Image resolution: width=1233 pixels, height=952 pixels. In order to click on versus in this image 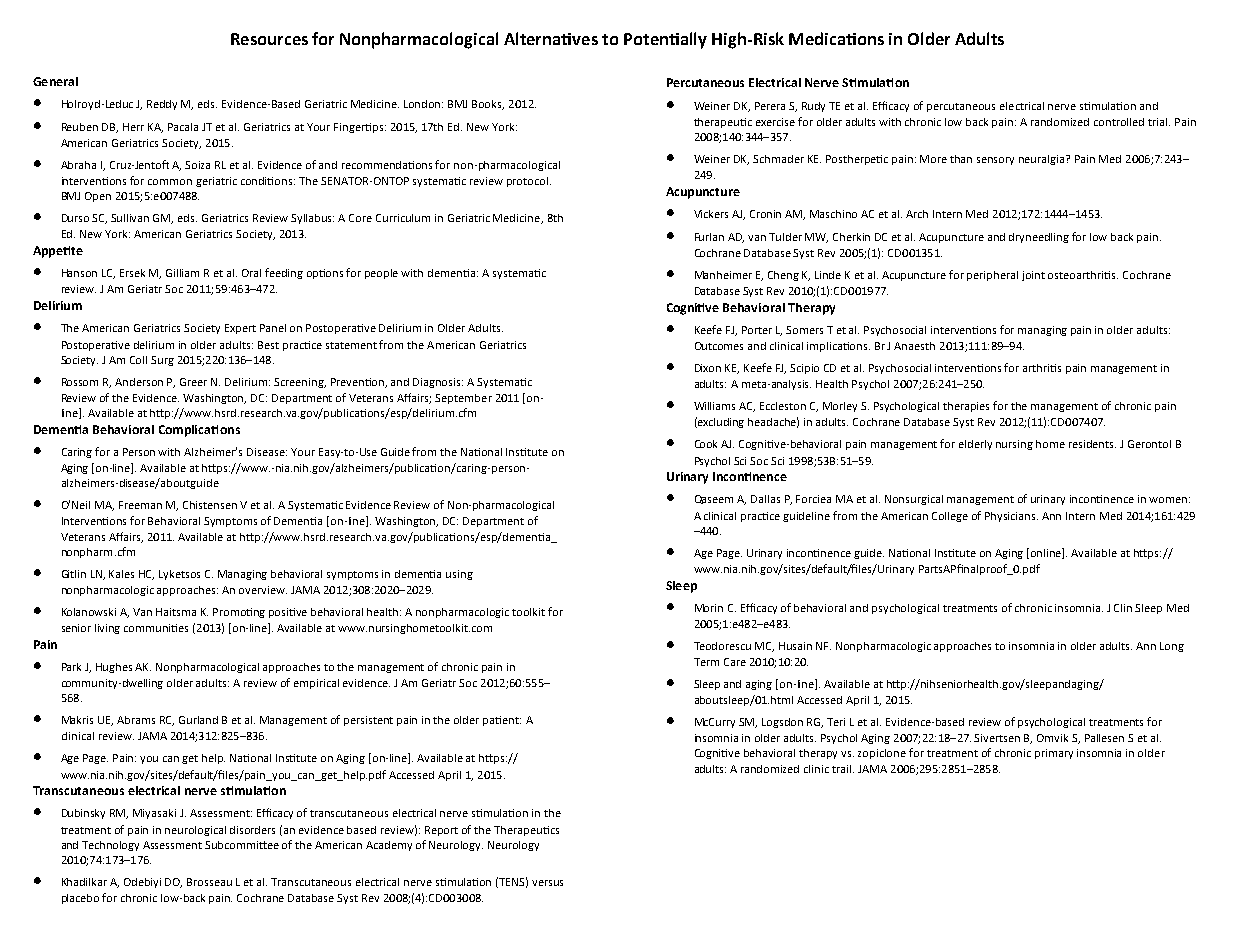, I will do `click(547, 883)`.
